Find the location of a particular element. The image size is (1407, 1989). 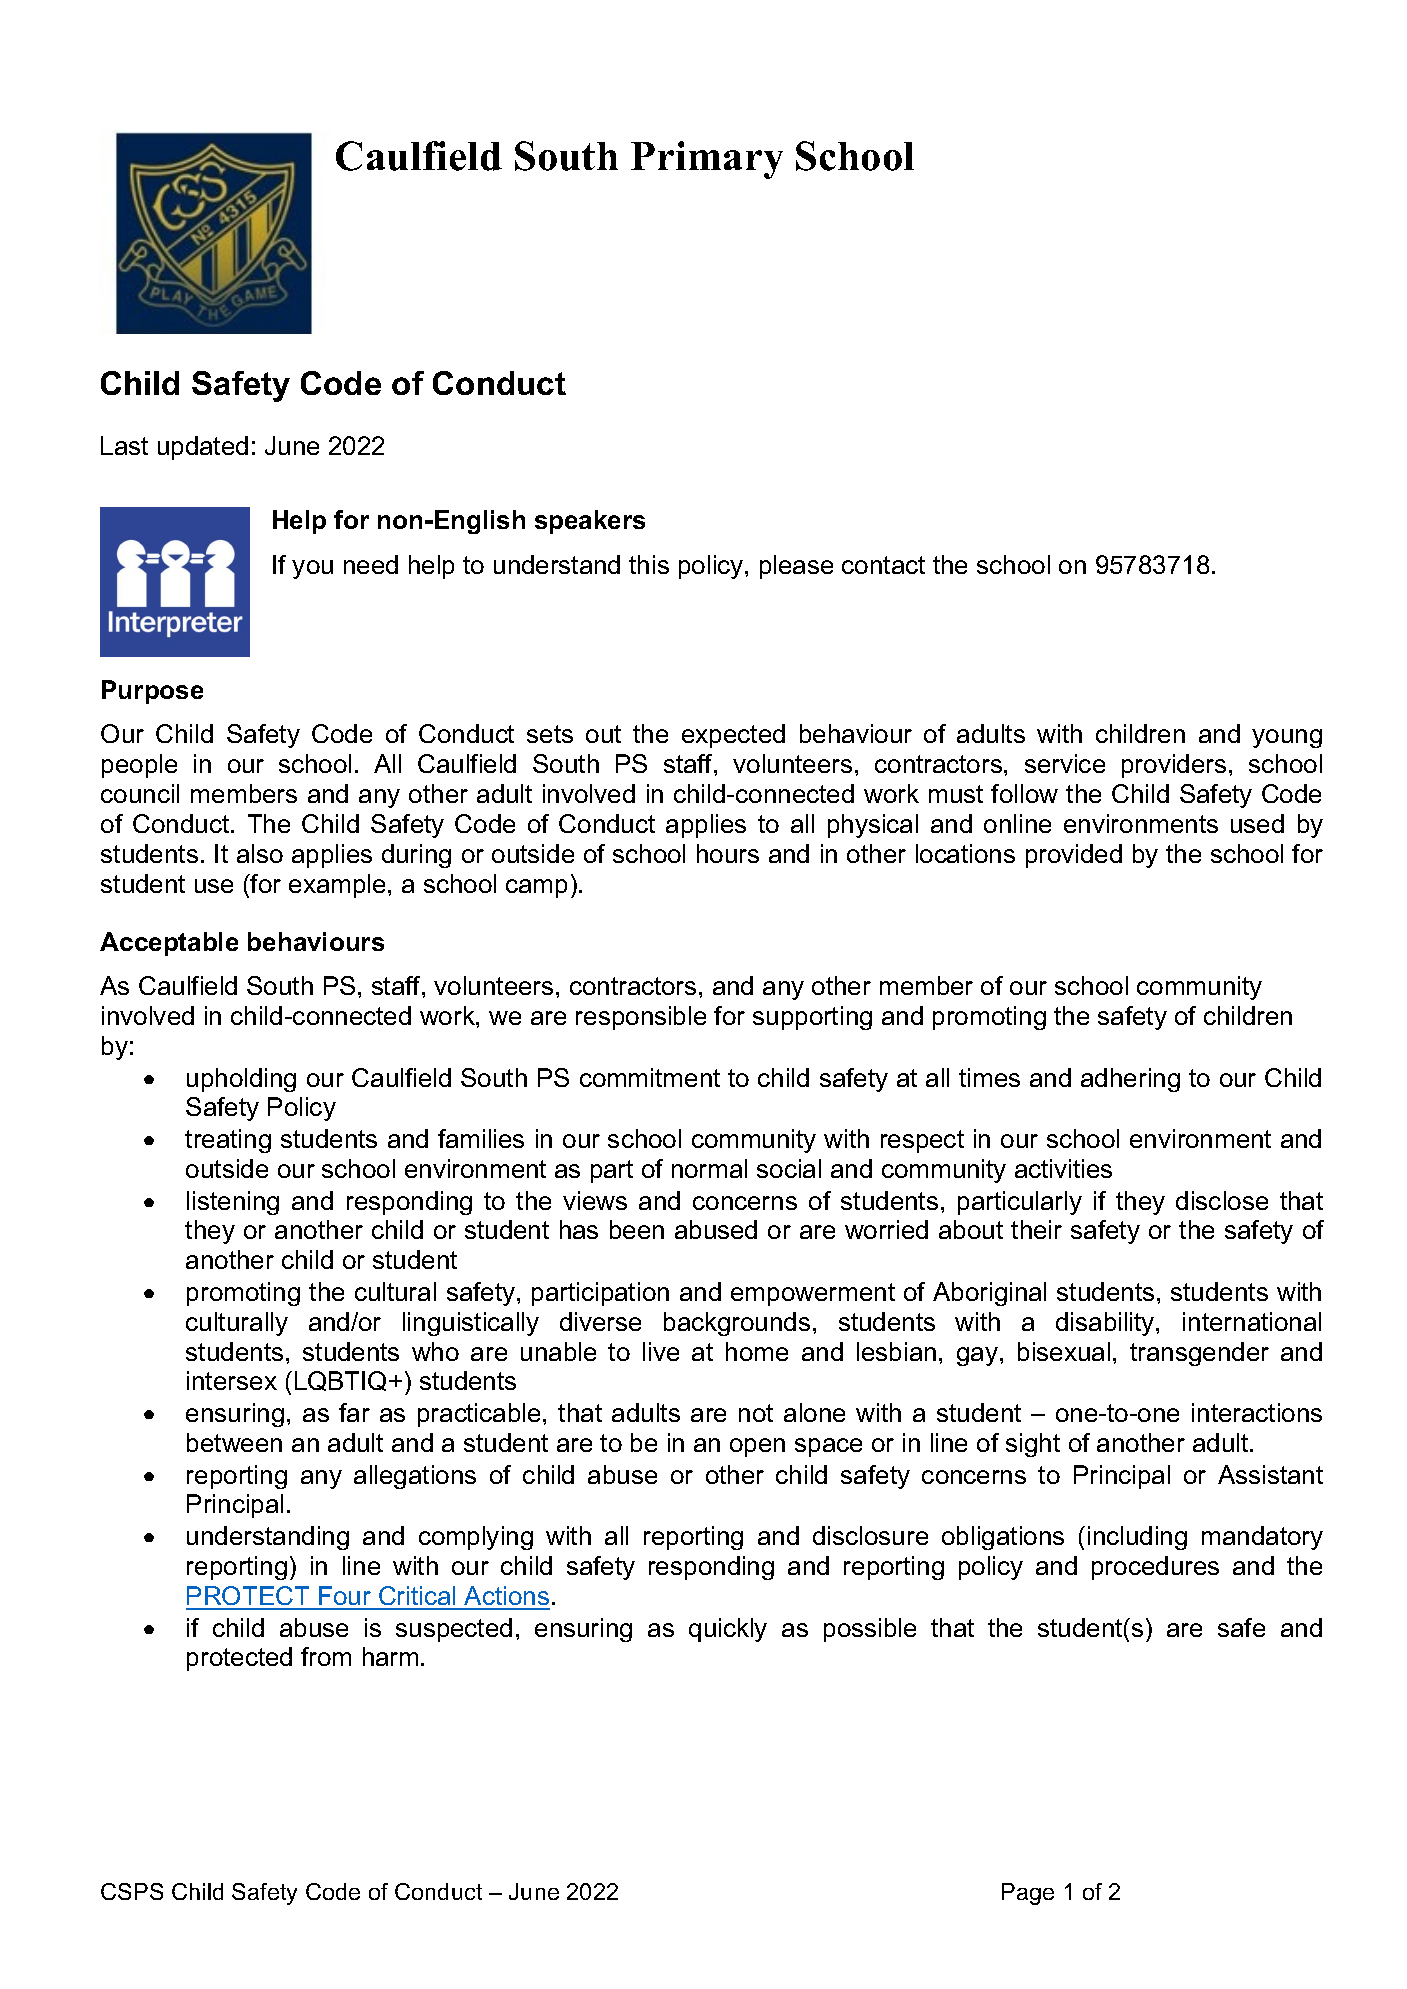

open is located at coordinates (757, 1447).
